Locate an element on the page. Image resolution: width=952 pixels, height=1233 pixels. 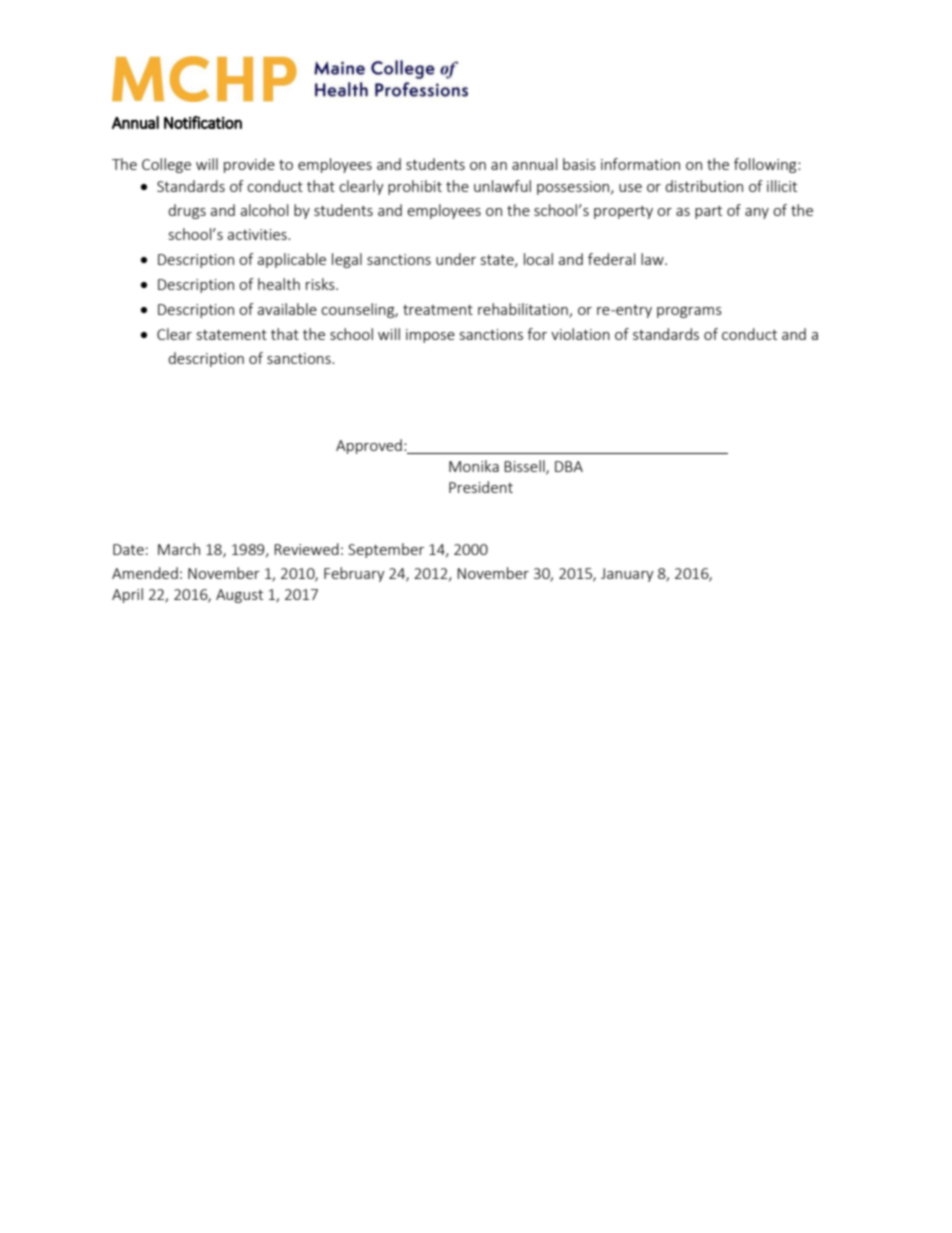
health is located at coordinates (279, 284).
